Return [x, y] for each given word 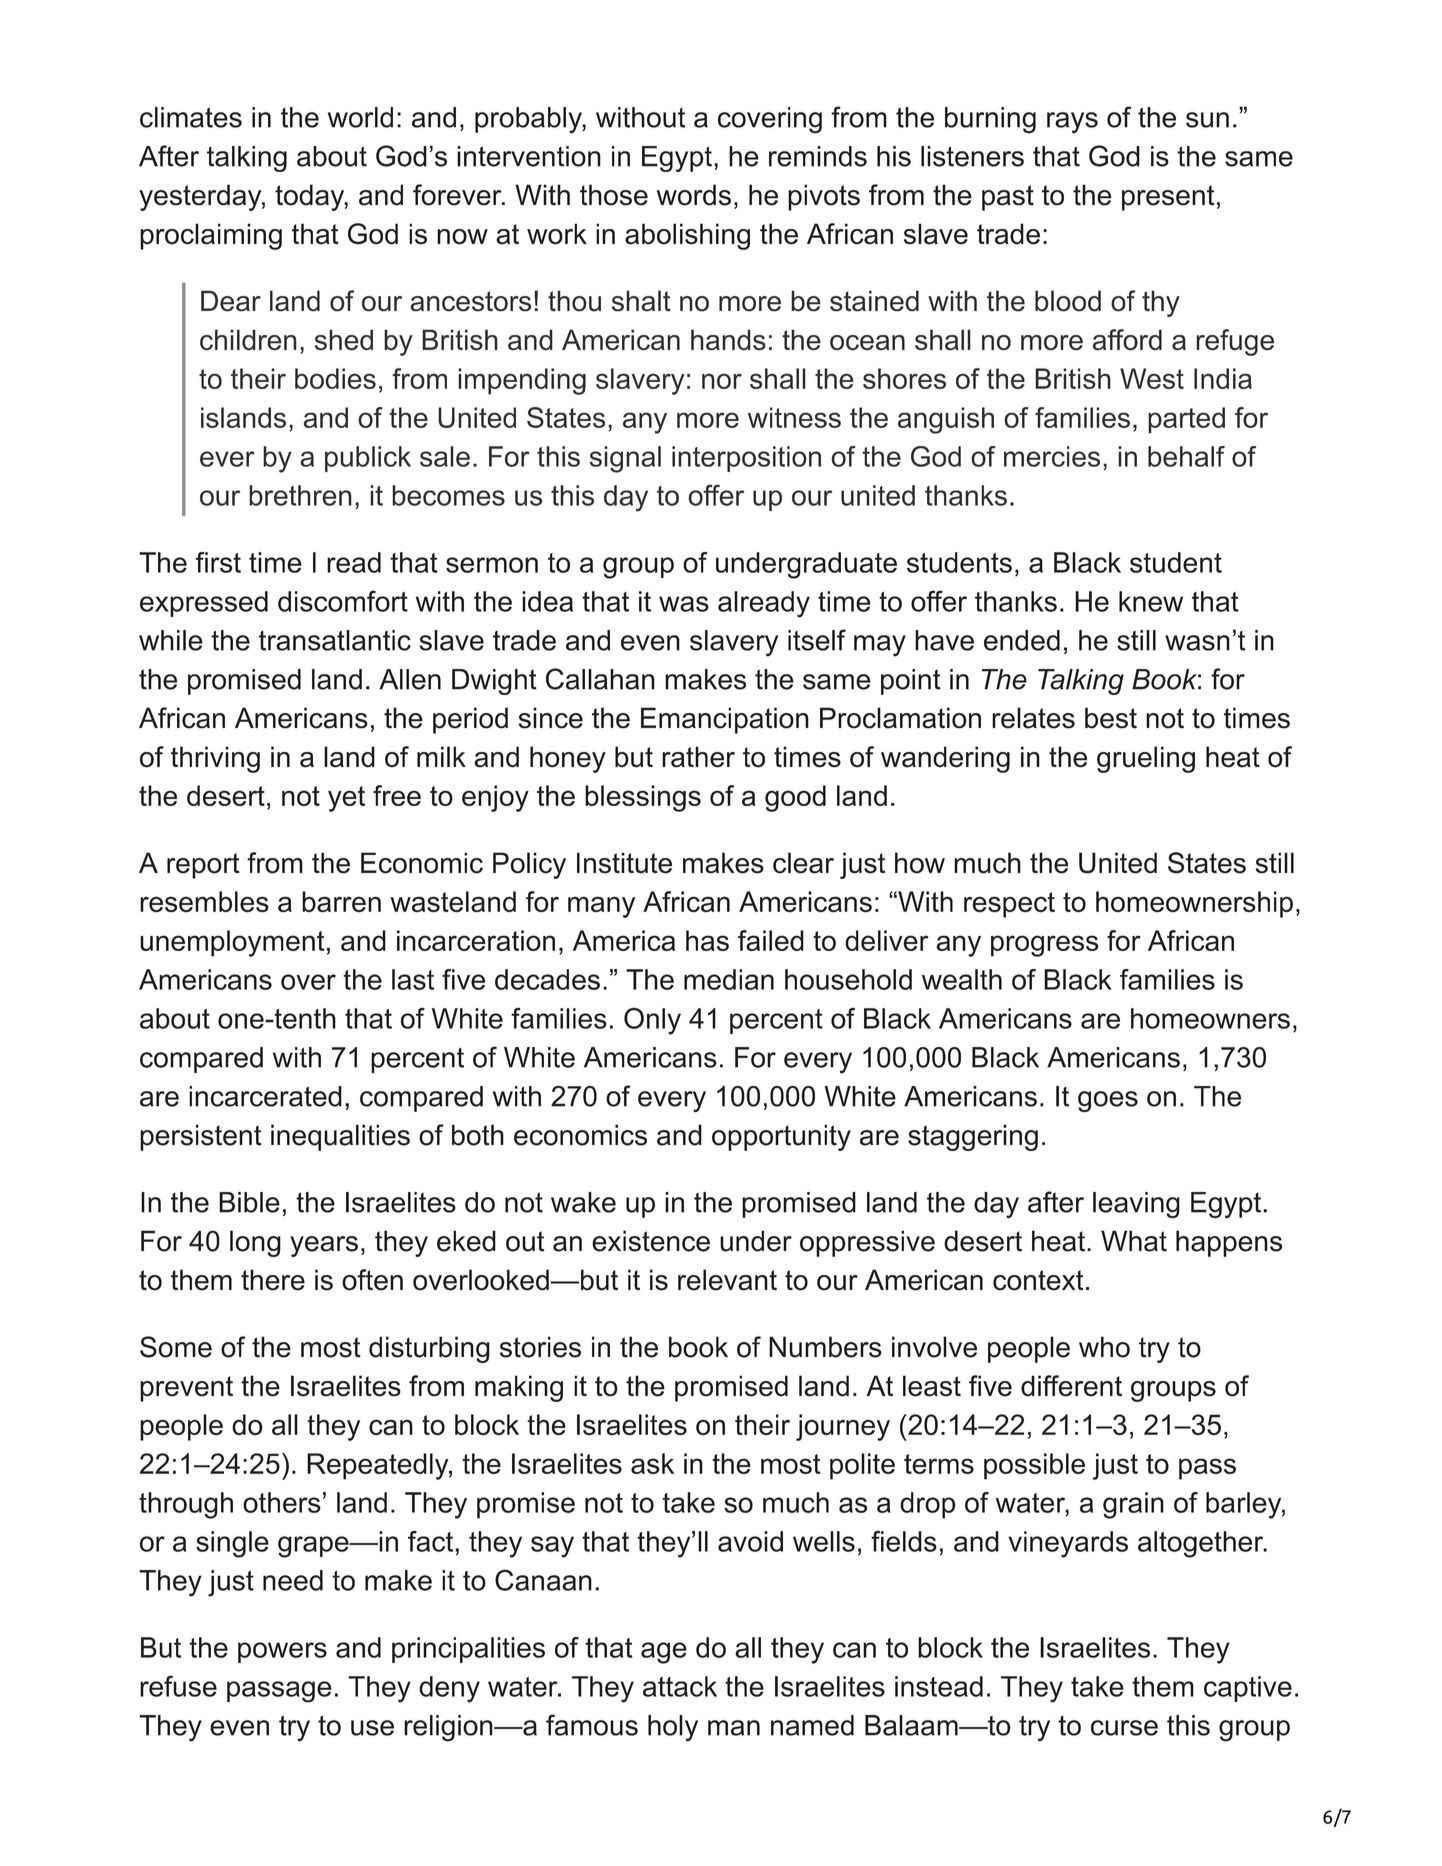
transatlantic [335, 640]
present [1168, 198]
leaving [1136, 1205]
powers [282, 1652]
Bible [249, 1202]
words [694, 195]
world [360, 117]
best [1111, 718]
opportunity [781, 1137]
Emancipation [725, 720]
